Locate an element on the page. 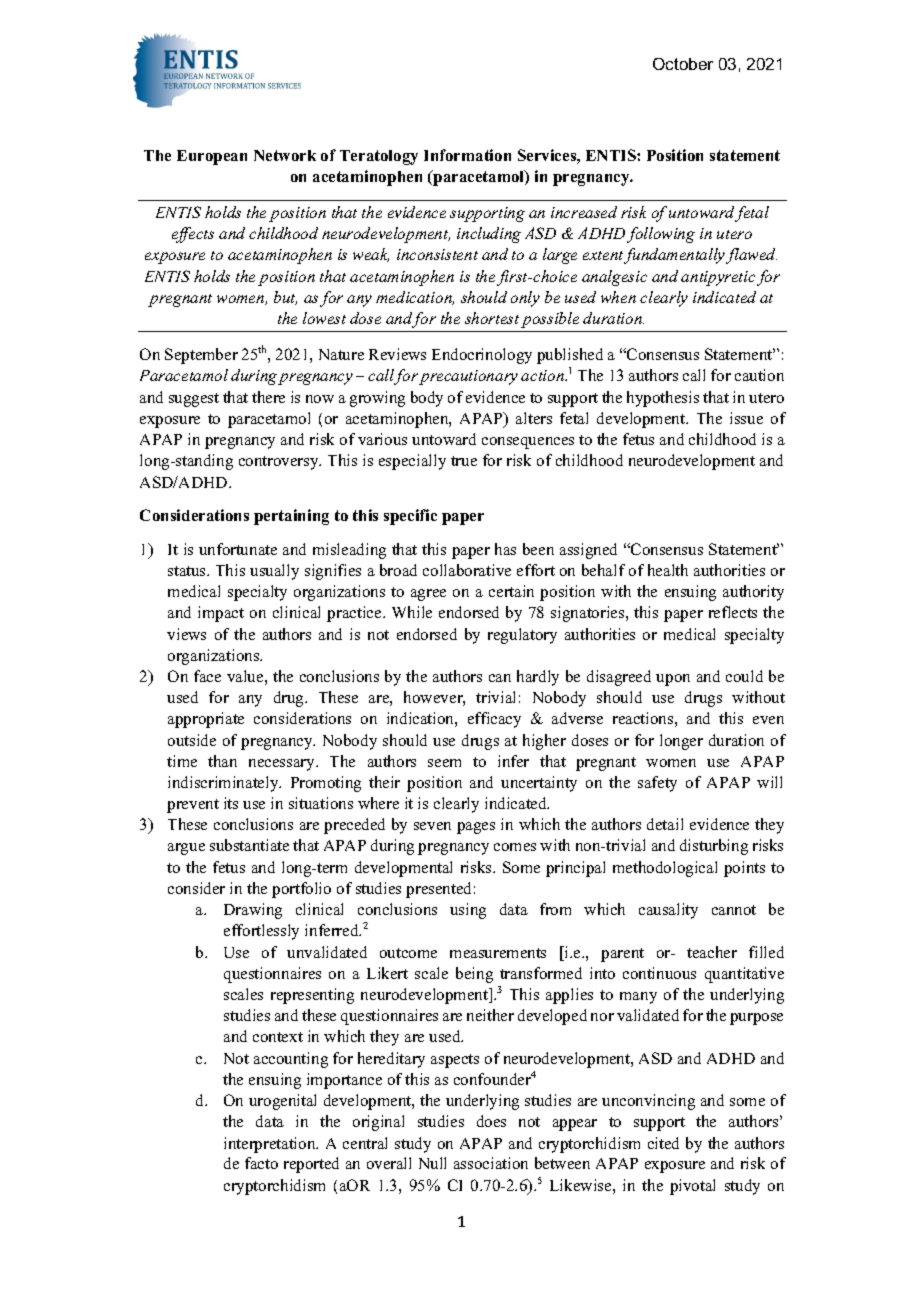 This page has height=1308, width=924. Drawing is located at coordinates (253, 911).
